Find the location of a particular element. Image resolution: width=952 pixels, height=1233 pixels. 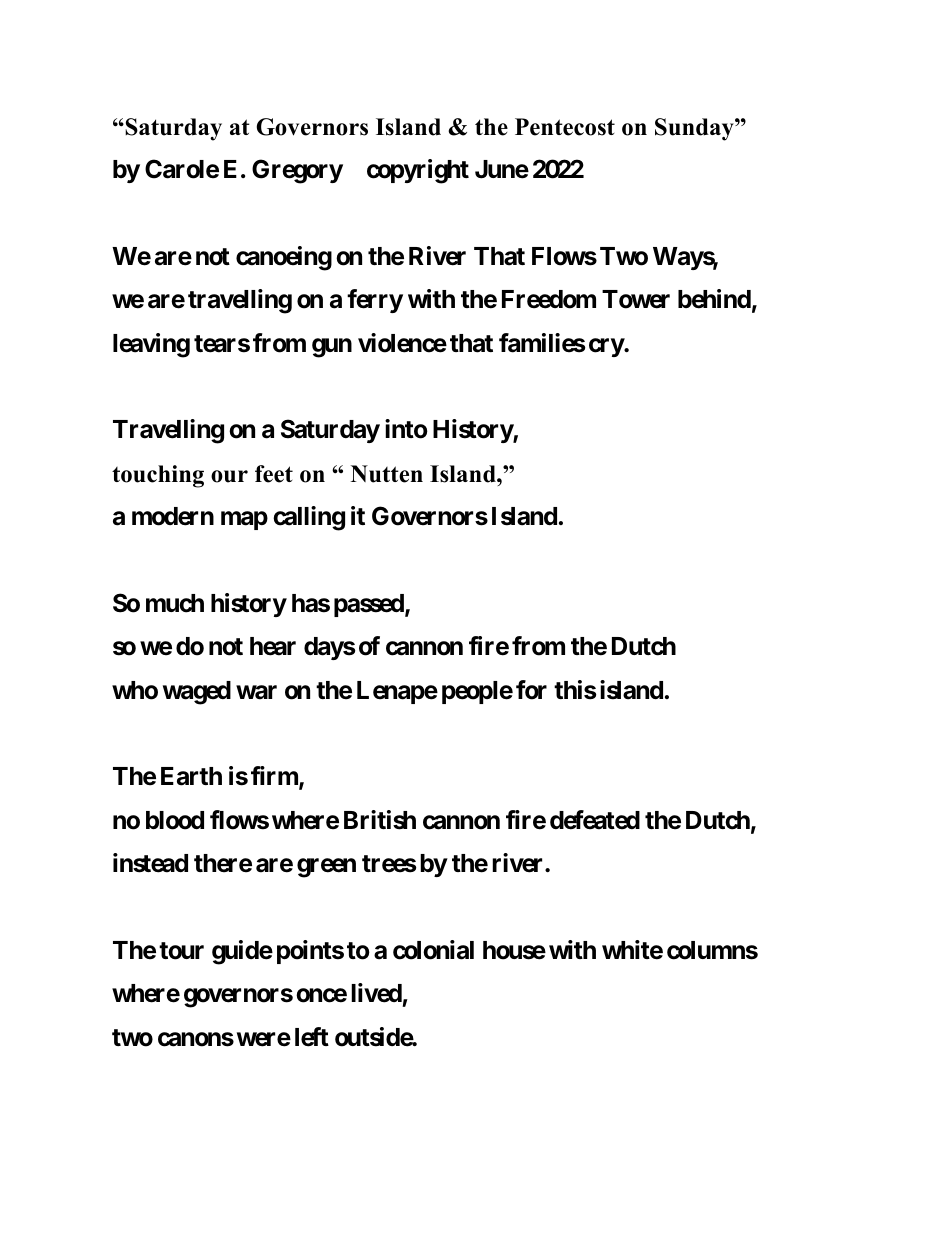

copyright is located at coordinates (418, 171).
